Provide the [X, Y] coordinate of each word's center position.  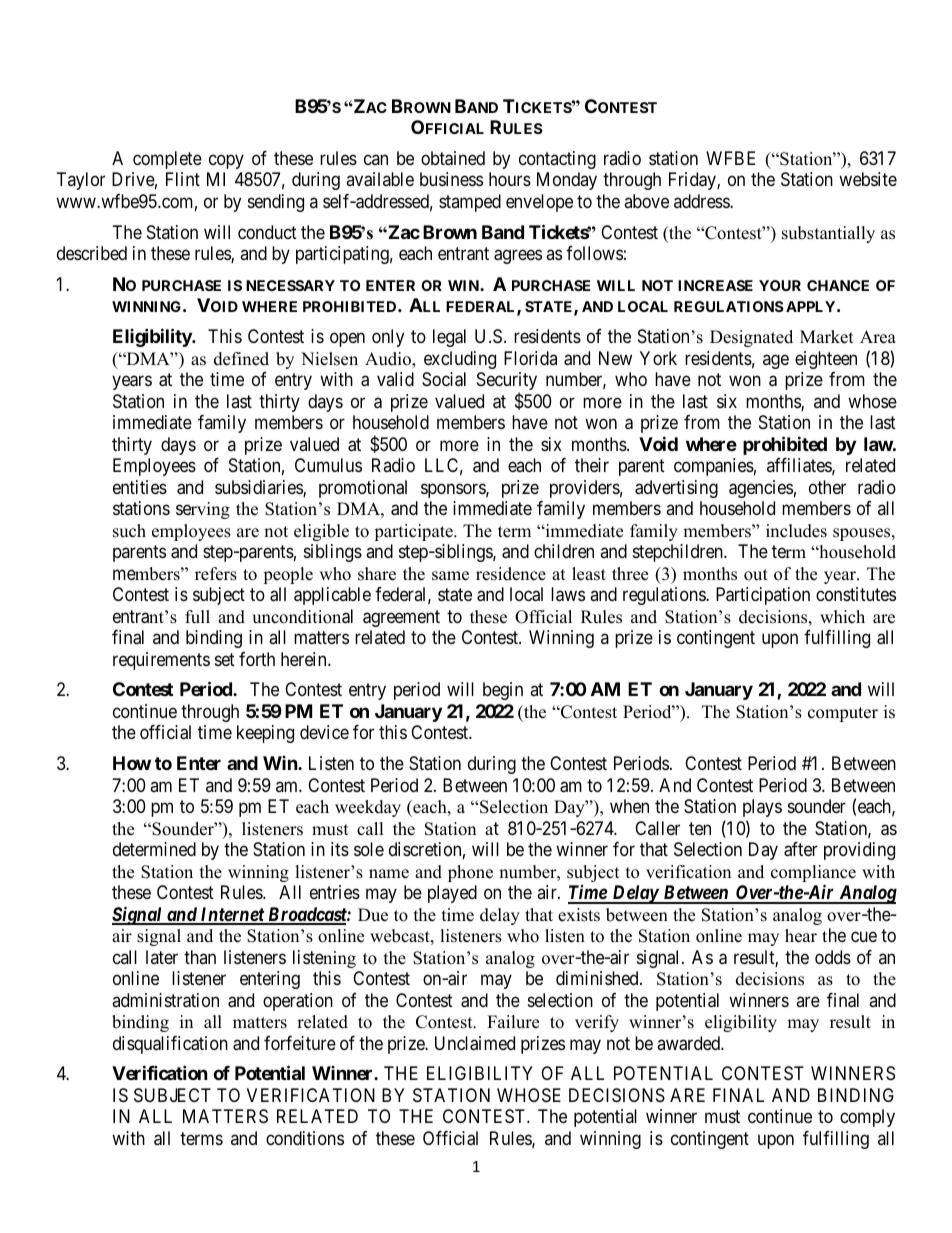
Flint [183, 179]
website [868, 179]
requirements [161, 661]
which [842, 617]
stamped [470, 203]
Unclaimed [475, 1043]
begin [503, 691]
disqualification [170, 1045]
